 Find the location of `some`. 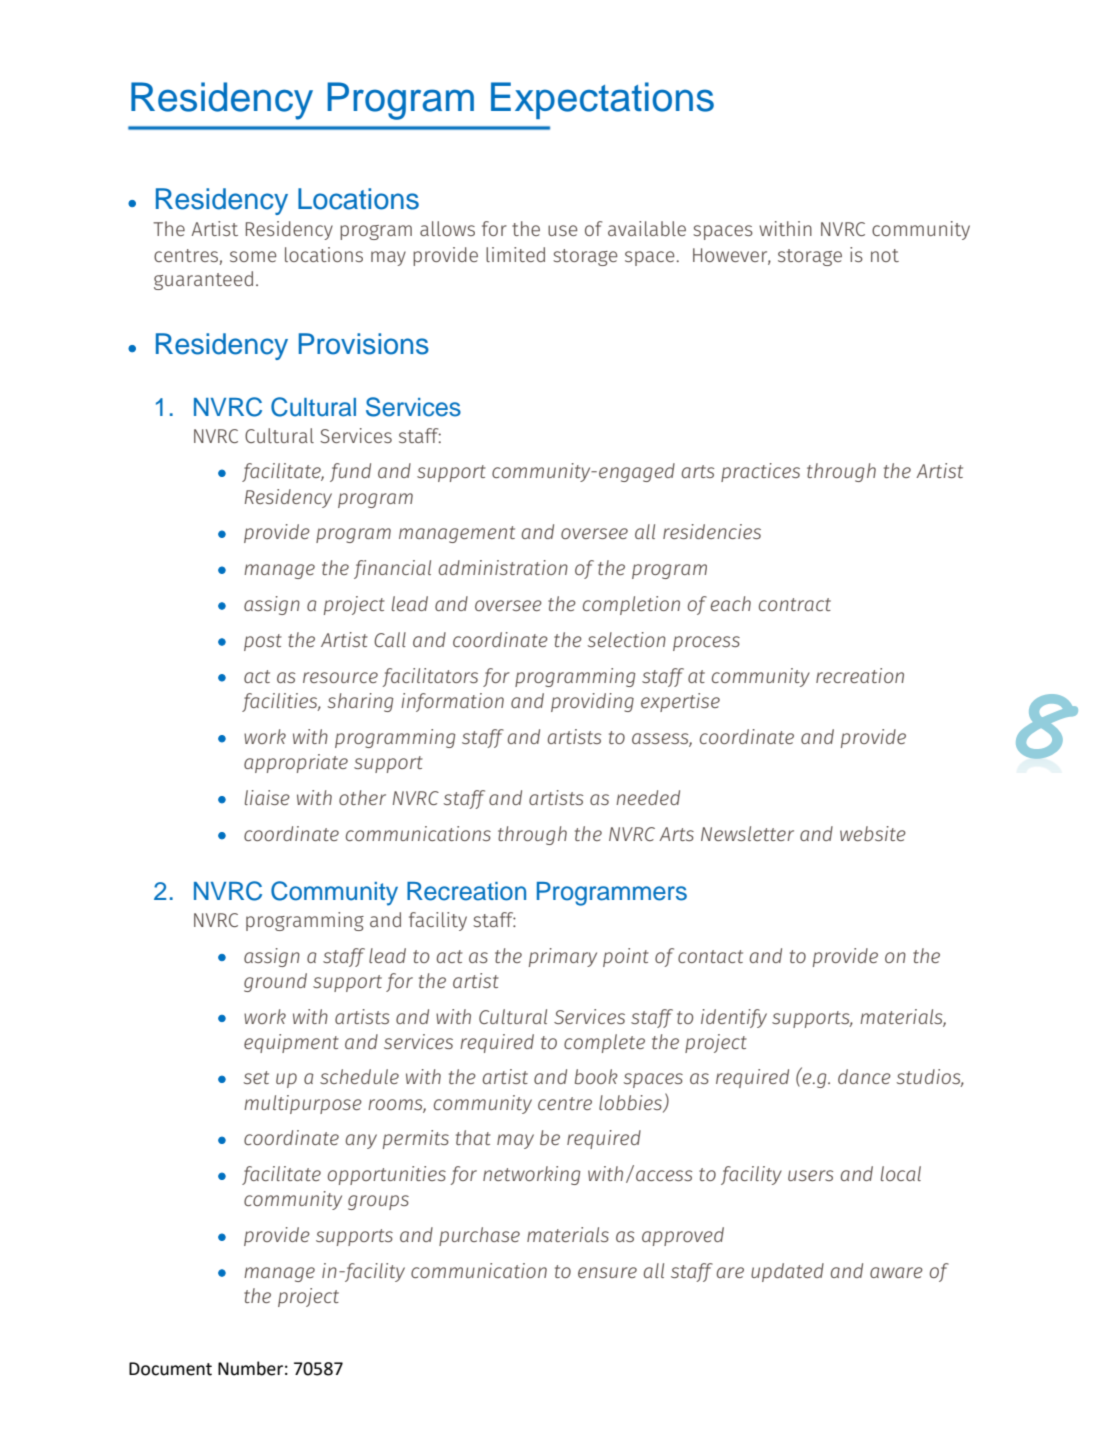

some is located at coordinates (253, 256).
